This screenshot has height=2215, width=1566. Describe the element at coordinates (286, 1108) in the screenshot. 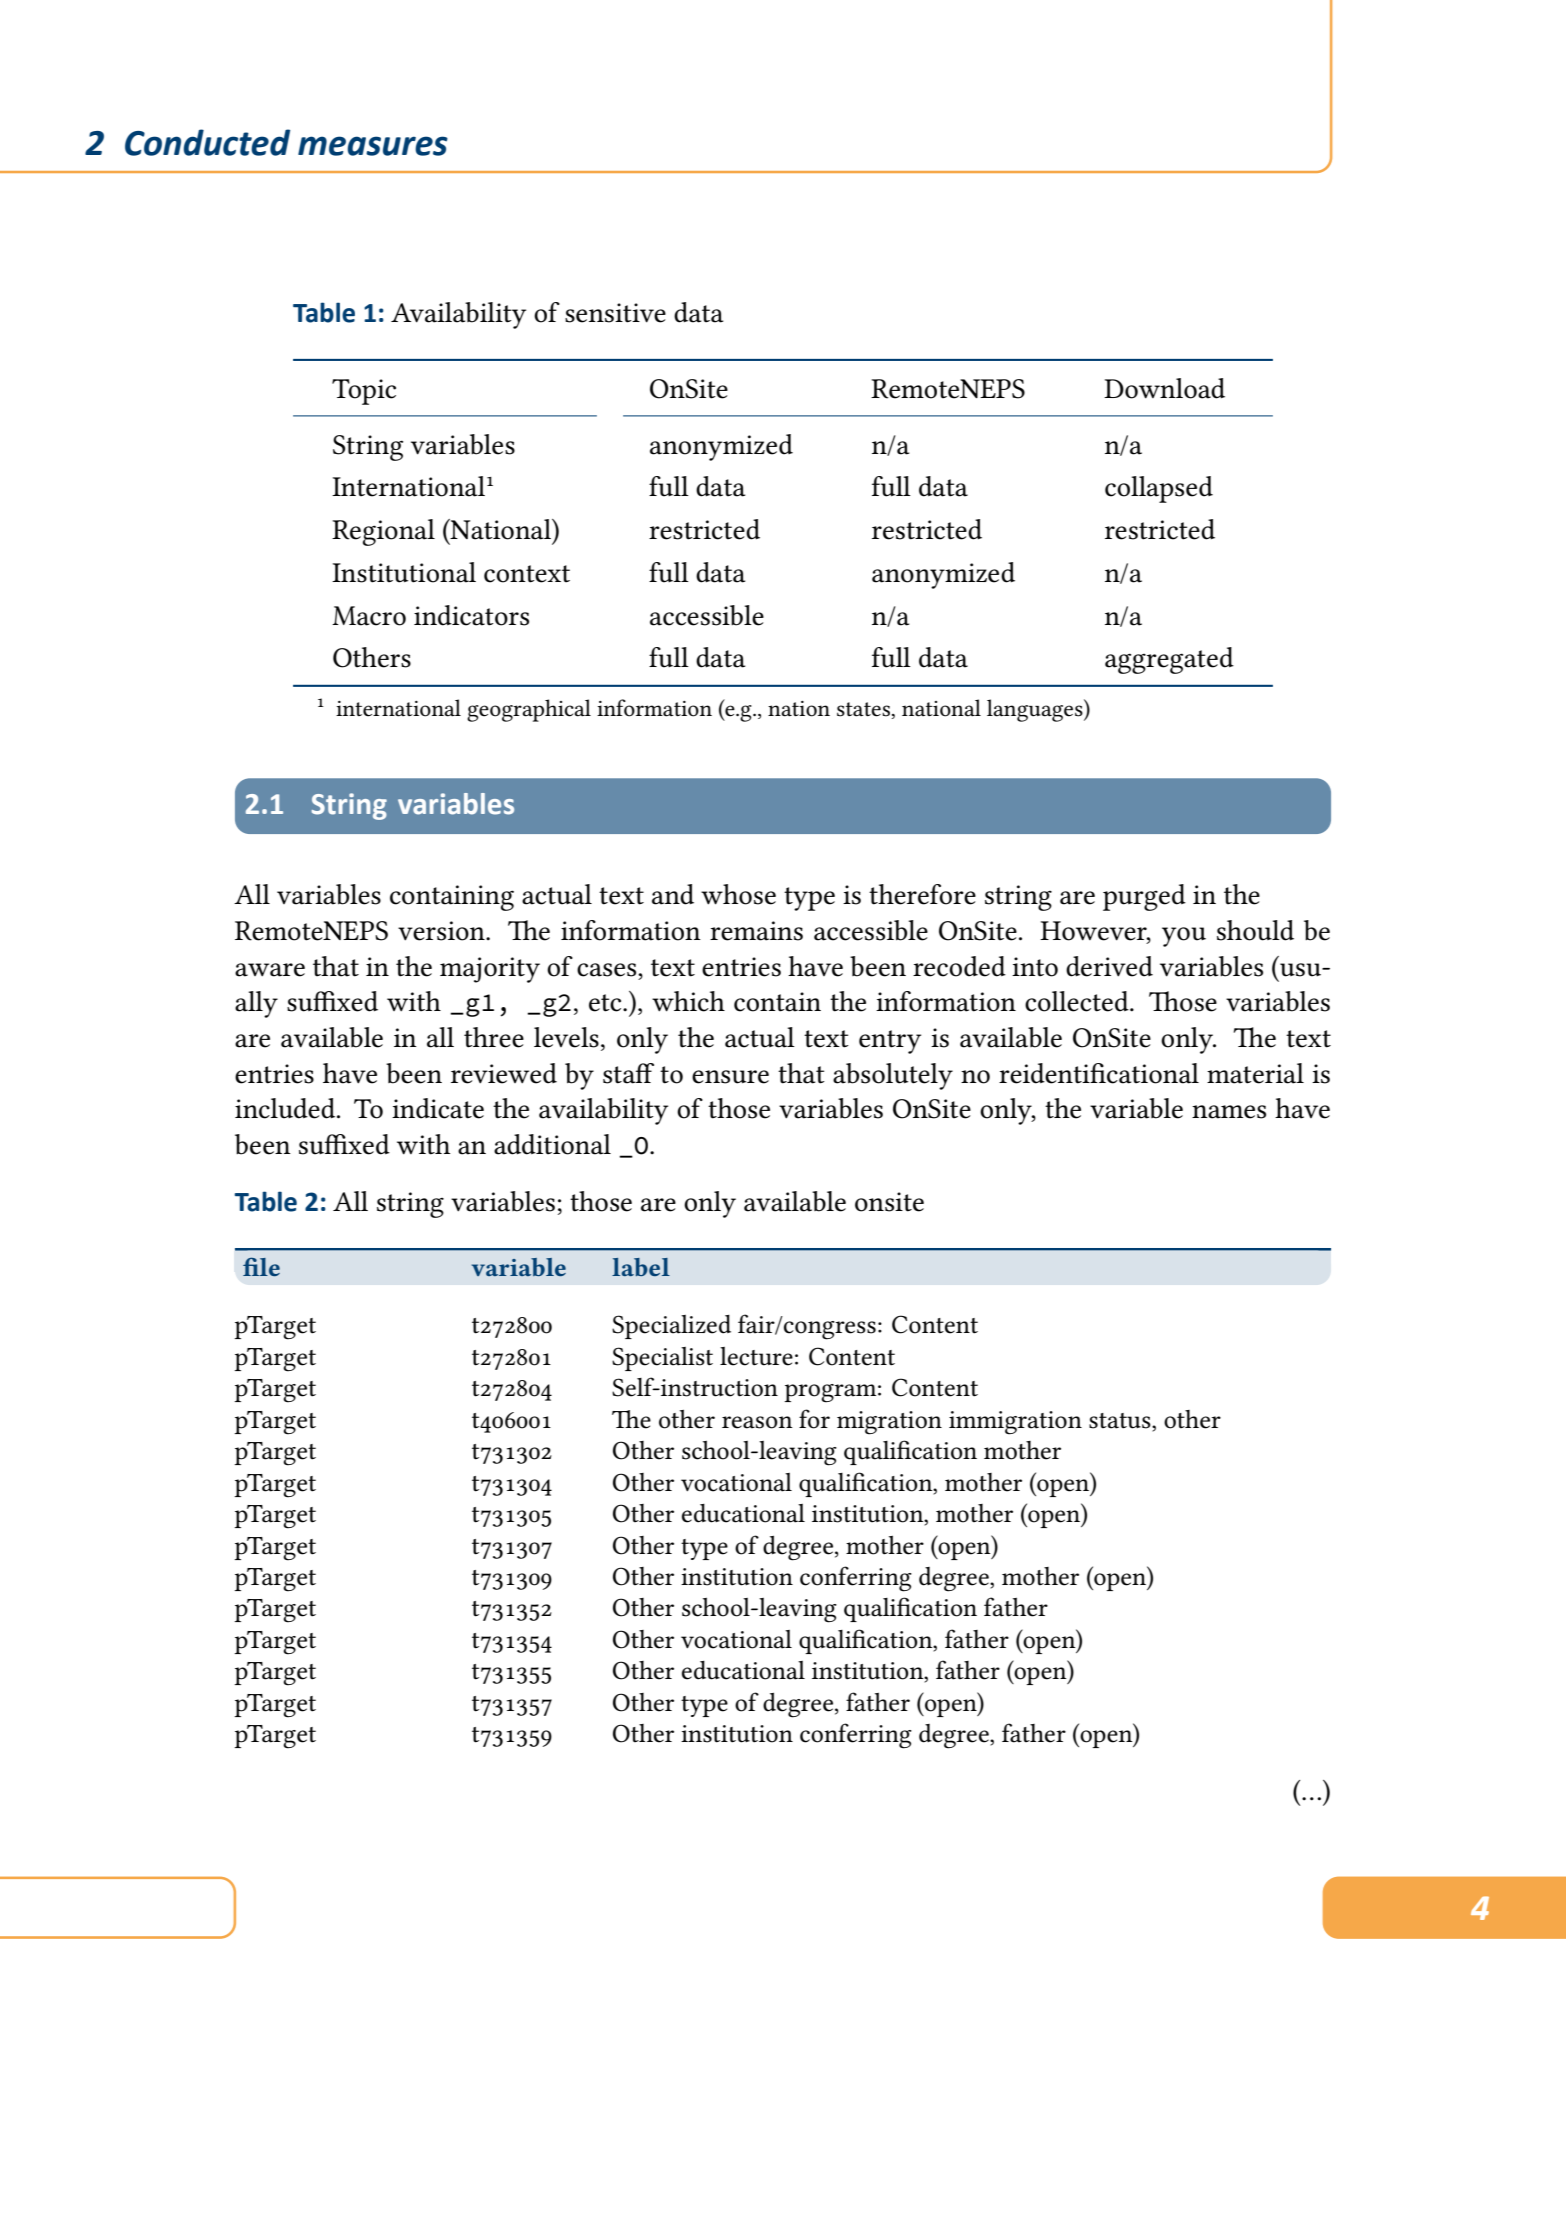

I see `included` at that location.
